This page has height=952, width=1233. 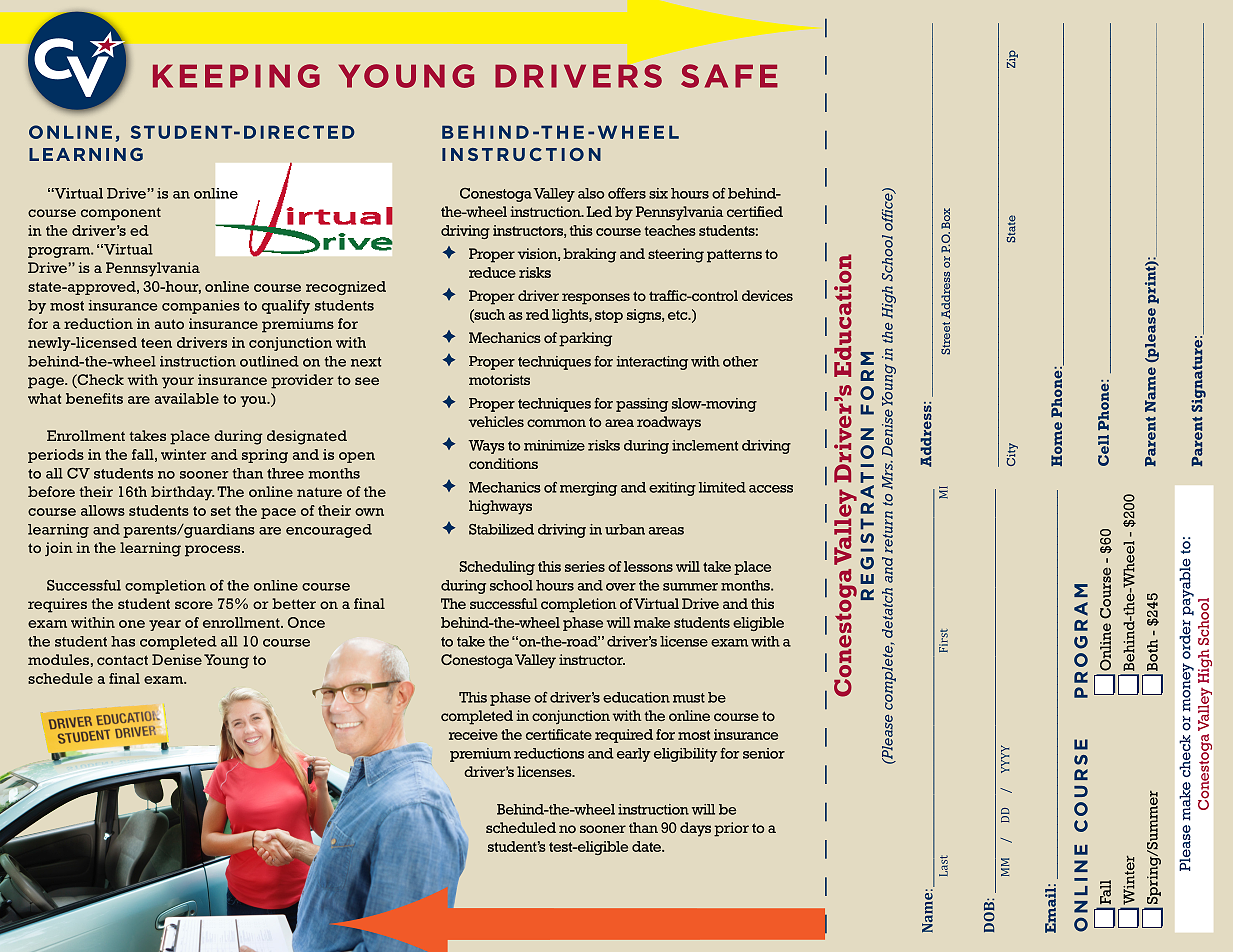 I want to click on over, so click(x=621, y=587).
